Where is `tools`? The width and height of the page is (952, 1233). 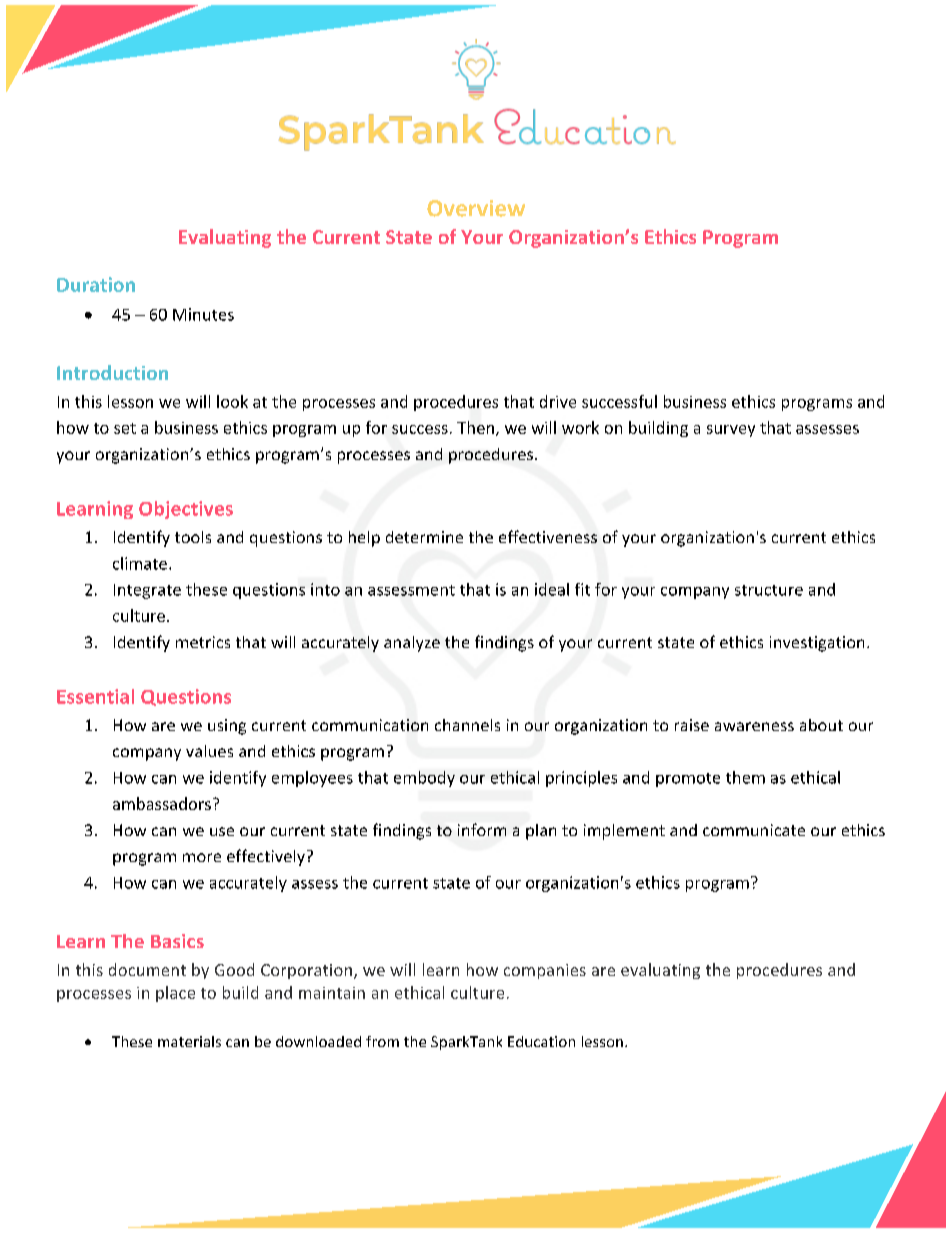
tools is located at coordinates (193, 537).
